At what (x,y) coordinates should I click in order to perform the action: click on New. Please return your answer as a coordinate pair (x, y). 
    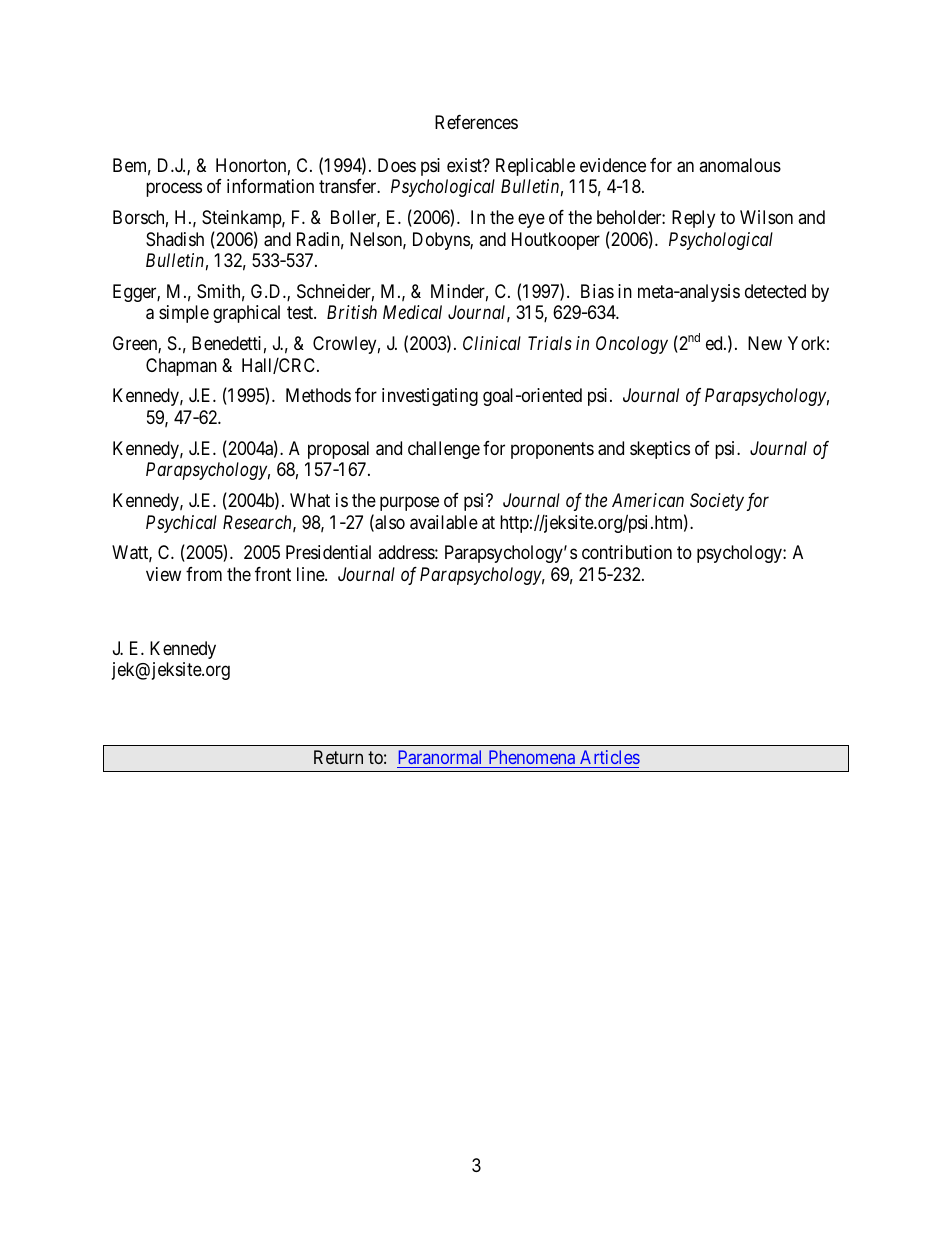
    Looking at the image, I should click on (765, 343).
